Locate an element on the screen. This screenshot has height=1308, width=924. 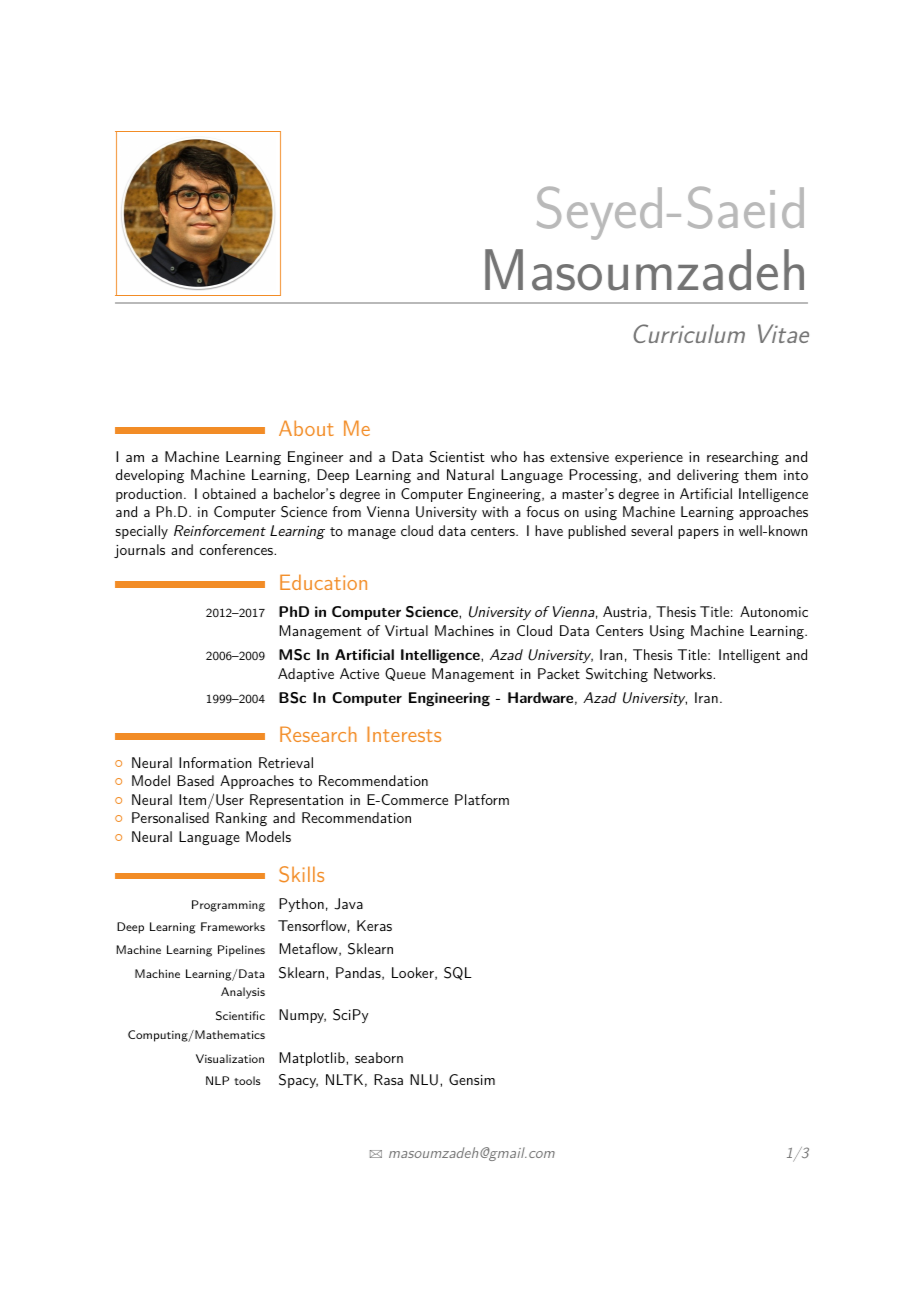
with is located at coordinates (495, 511).
